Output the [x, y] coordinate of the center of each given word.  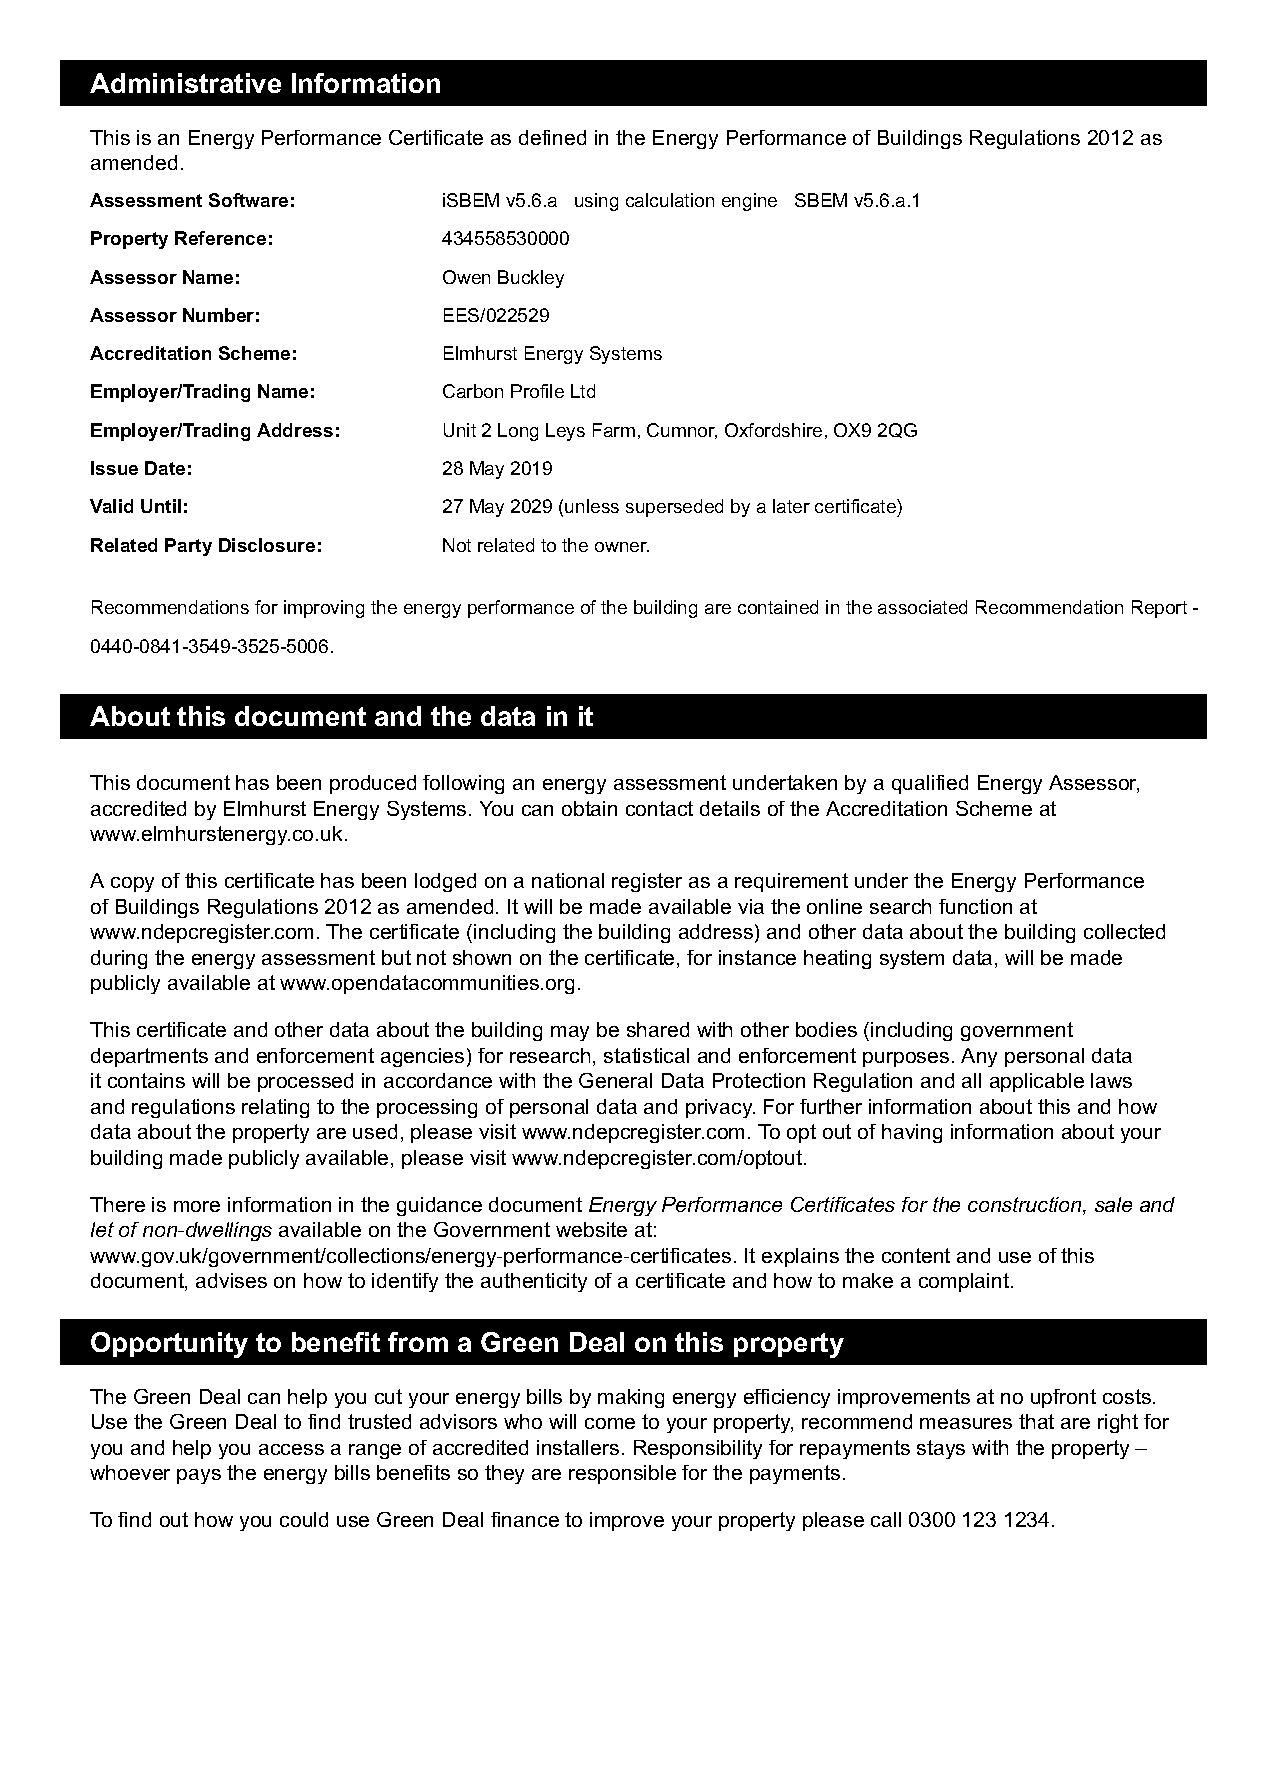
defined [552, 137]
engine [749, 202]
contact [659, 808]
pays [199, 1476]
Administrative [185, 83]
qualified [930, 784]
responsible [622, 1474]
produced [373, 784]
